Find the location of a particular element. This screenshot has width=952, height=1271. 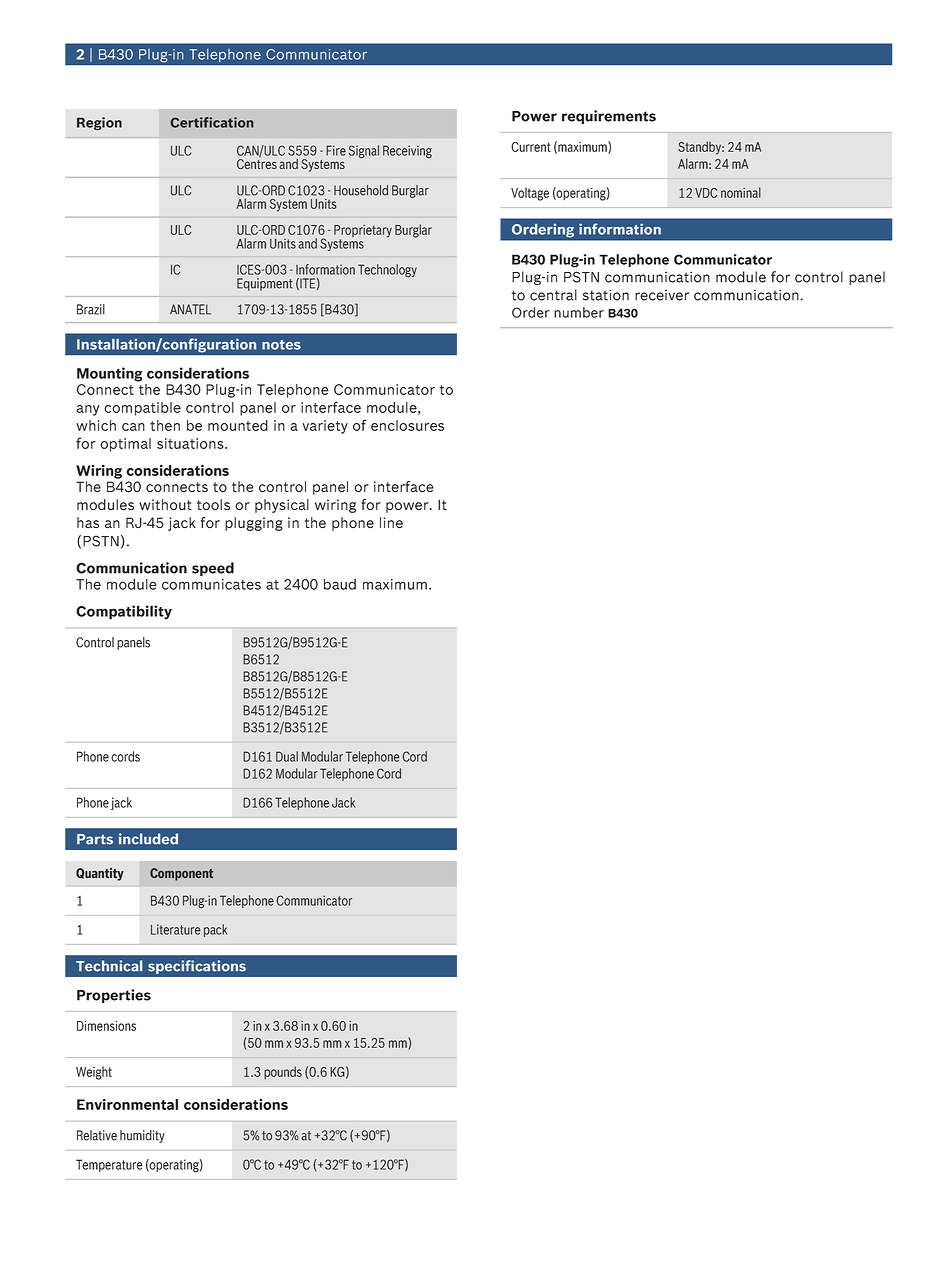

pounds is located at coordinates (283, 1072).
